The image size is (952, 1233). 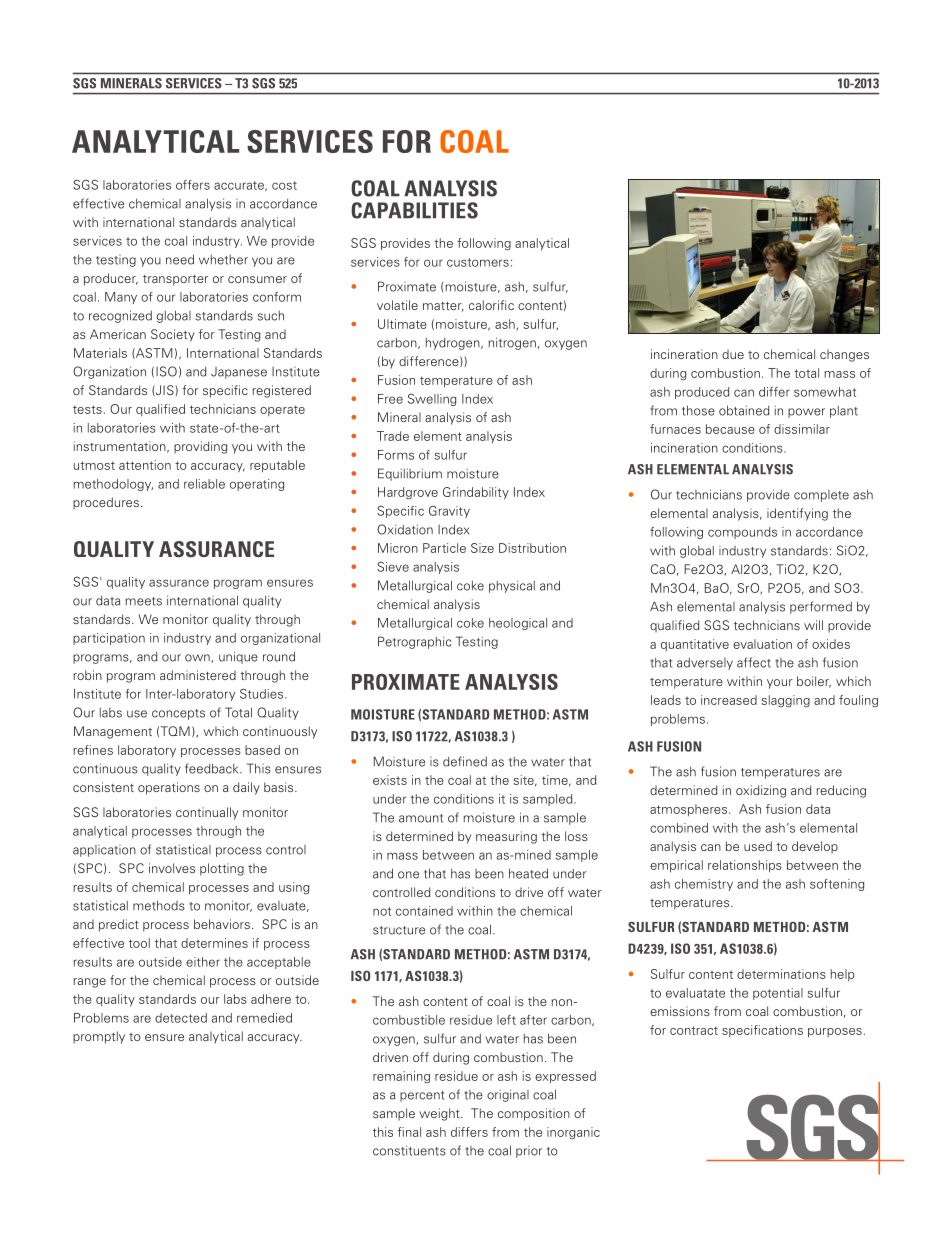 I want to click on purposes, so click(x=835, y=1033).
